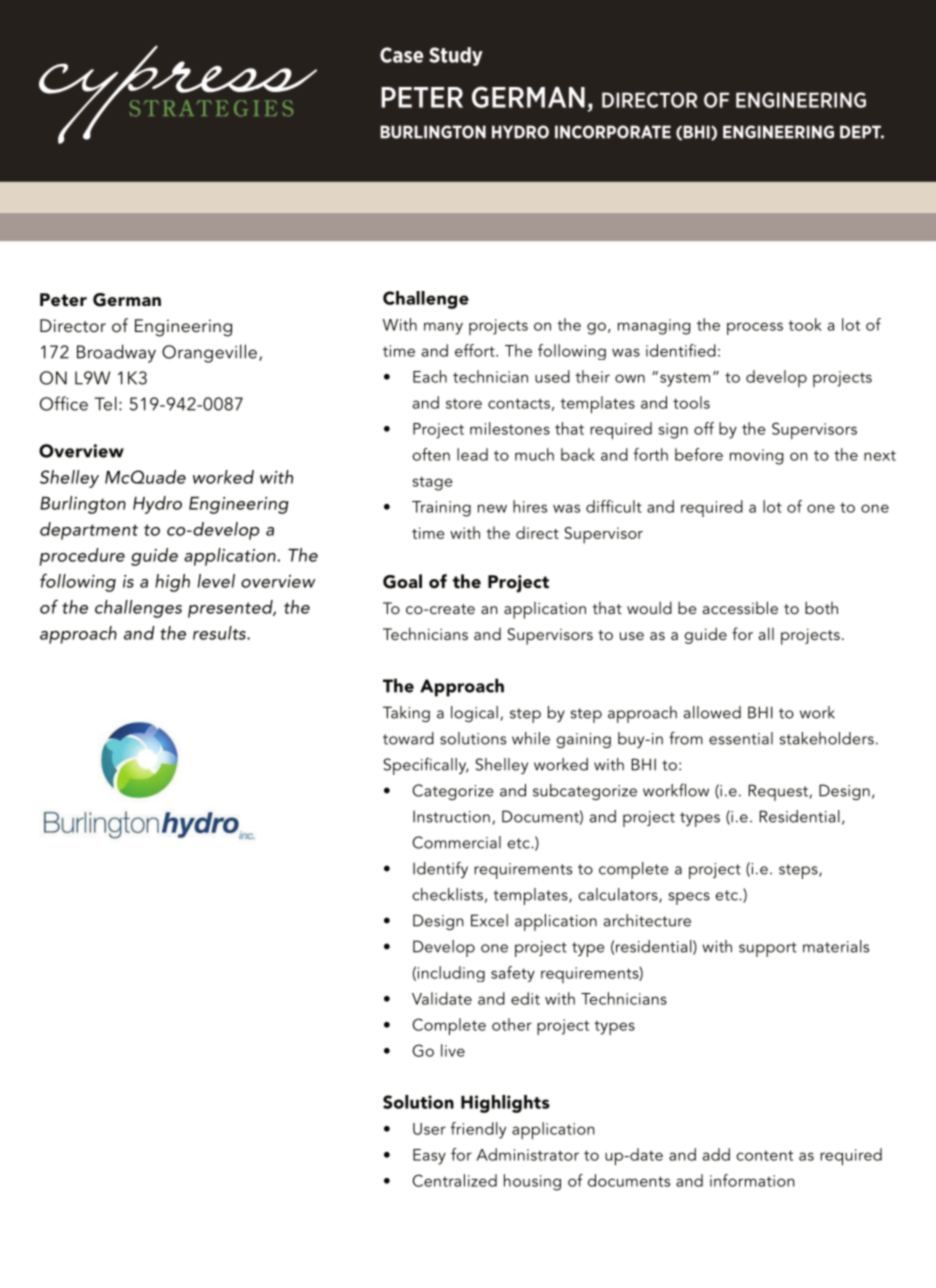 Image resolution: width=936 pixels, height=1288 pixels. Describe the element at coordinates (402, 55) in the screenshot. I see `Case` at that location.
